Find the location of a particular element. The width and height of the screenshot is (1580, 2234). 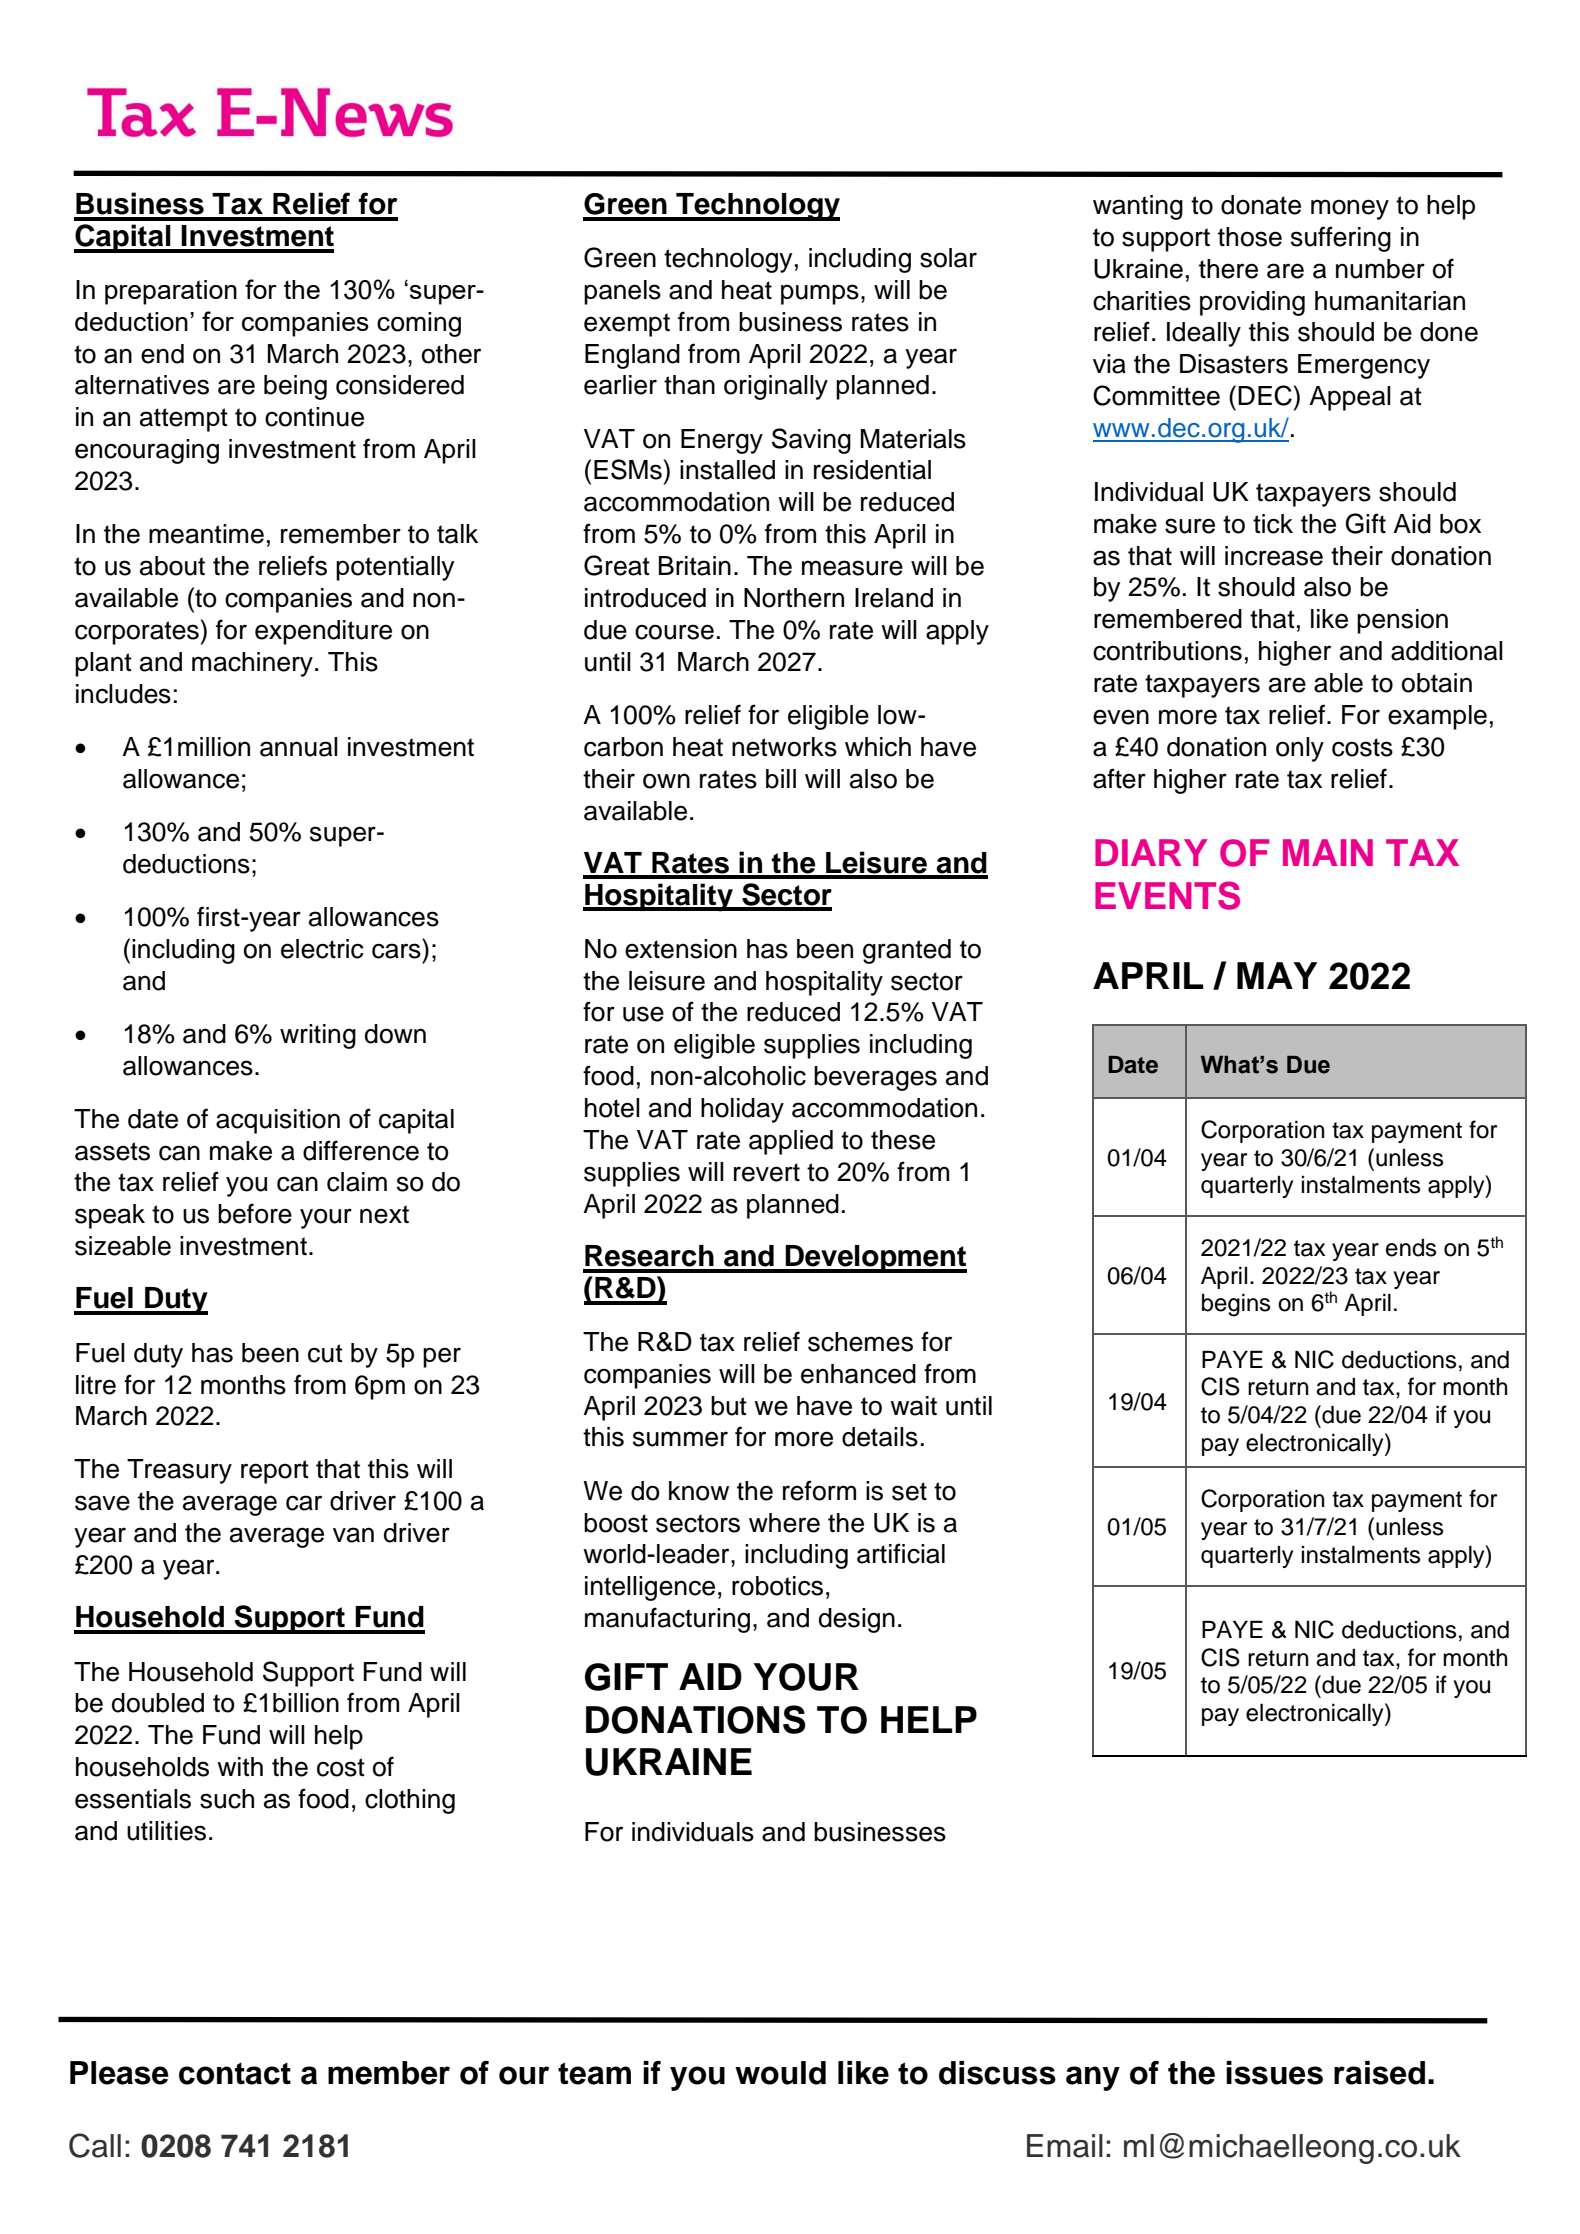

only is located at coordinates (1300, 749).
